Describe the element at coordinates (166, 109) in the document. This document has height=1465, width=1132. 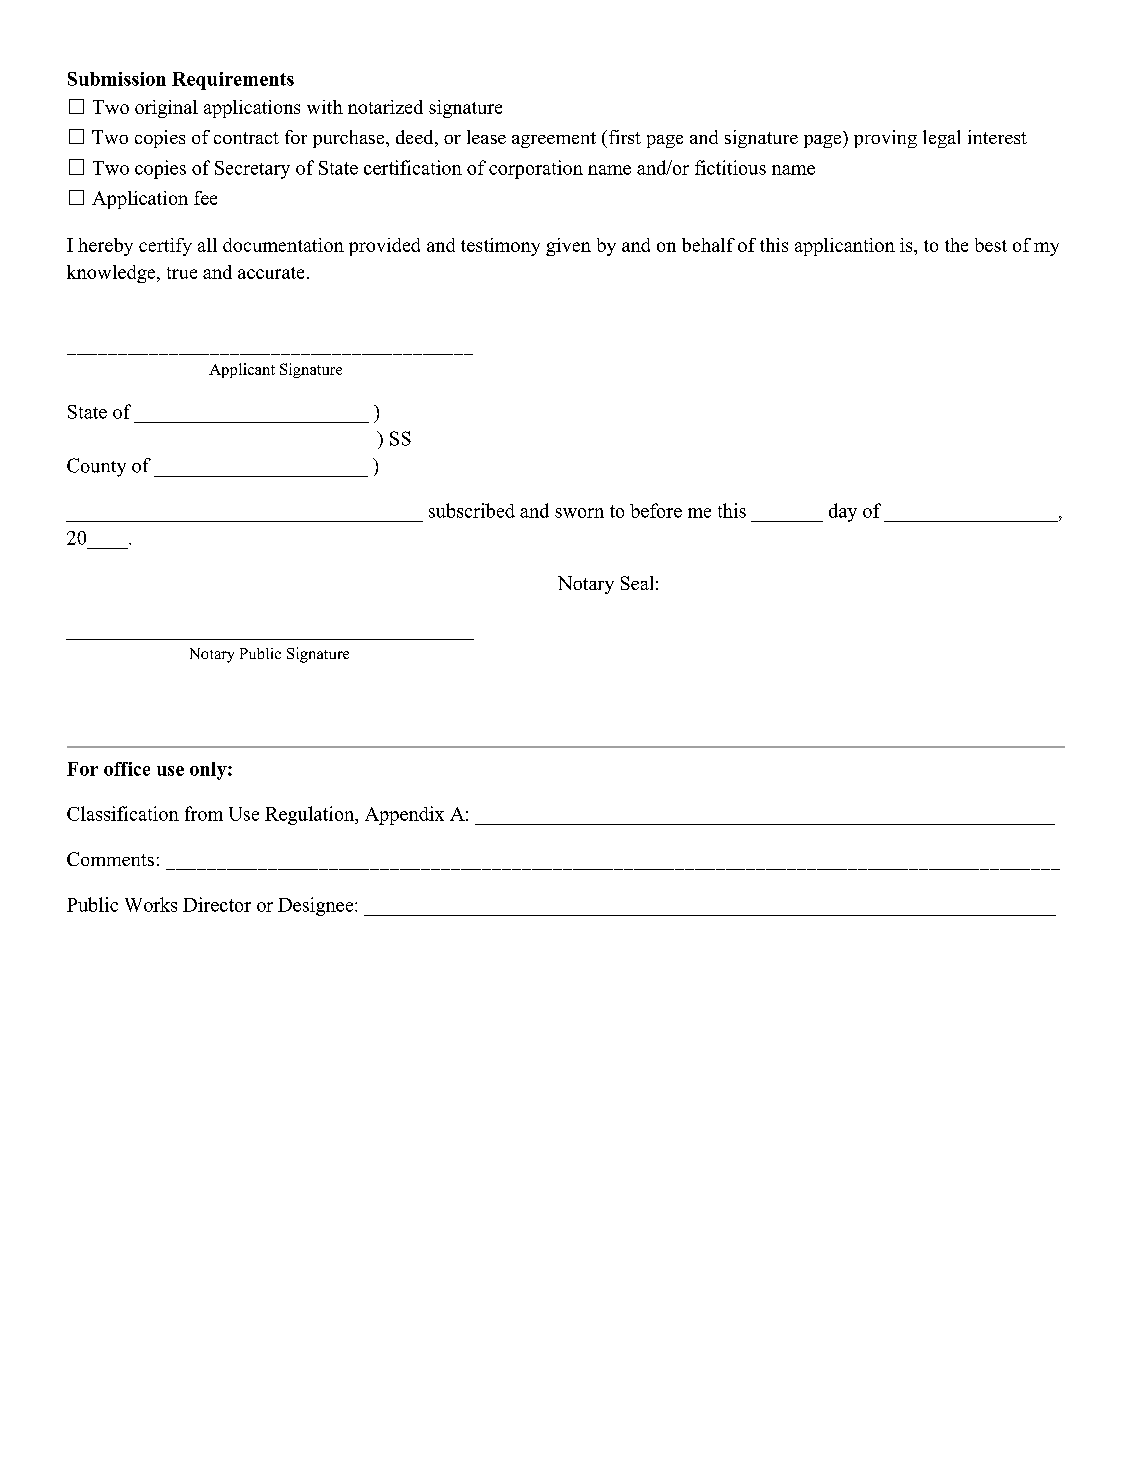
I see `original` at that location.
